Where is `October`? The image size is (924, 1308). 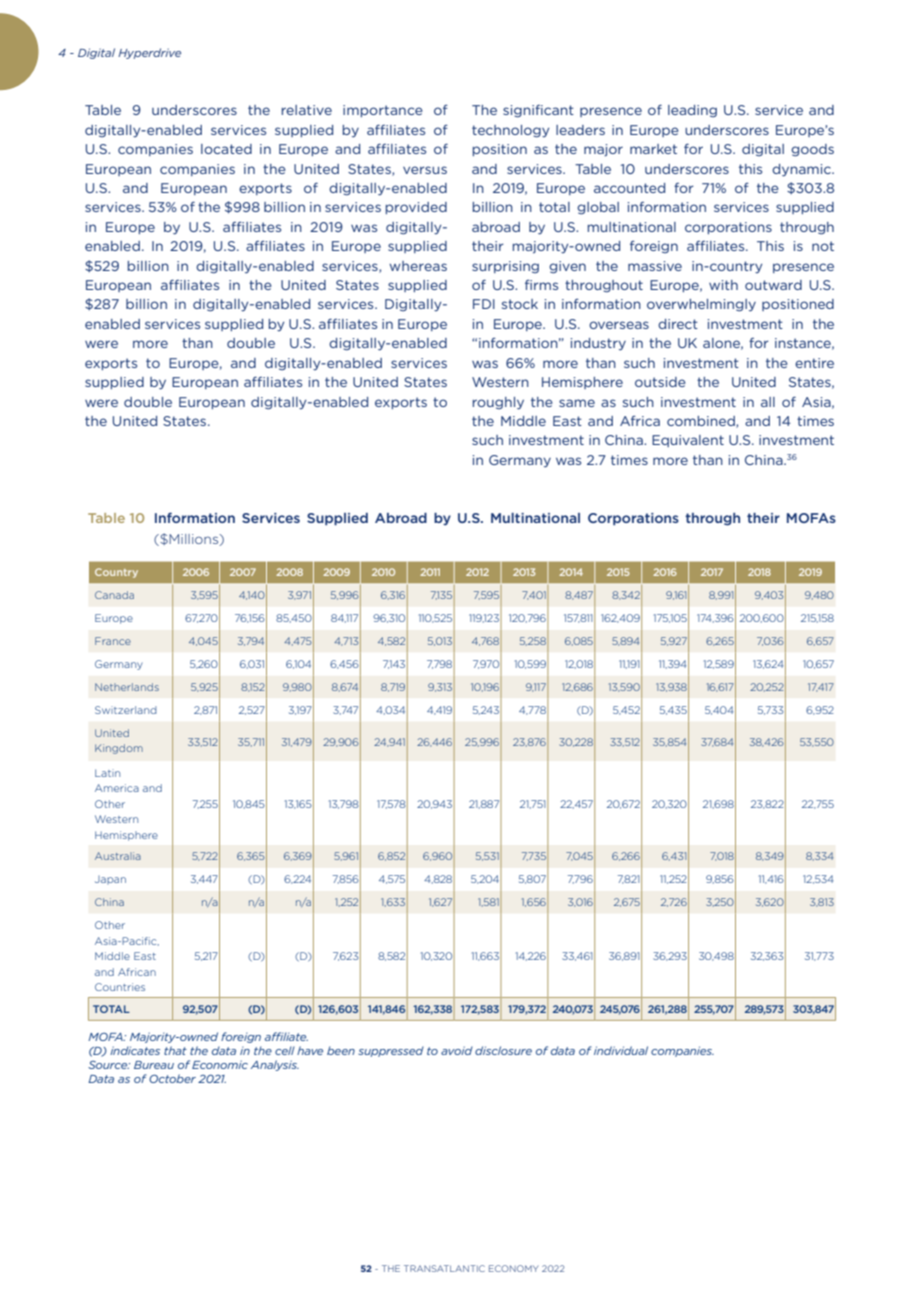 October is located at coordinates (172, 1078).
